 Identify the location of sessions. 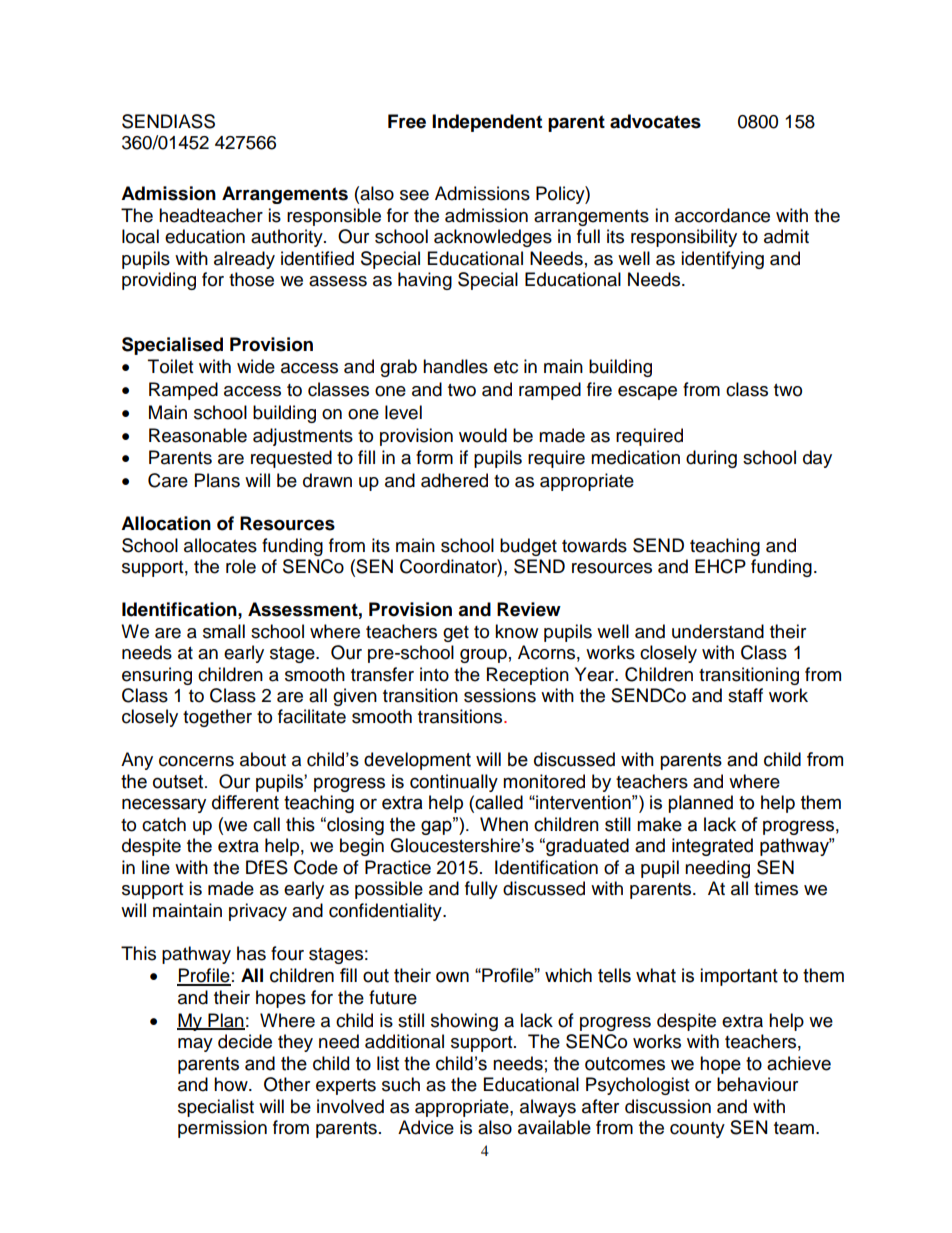
(500, 695).
